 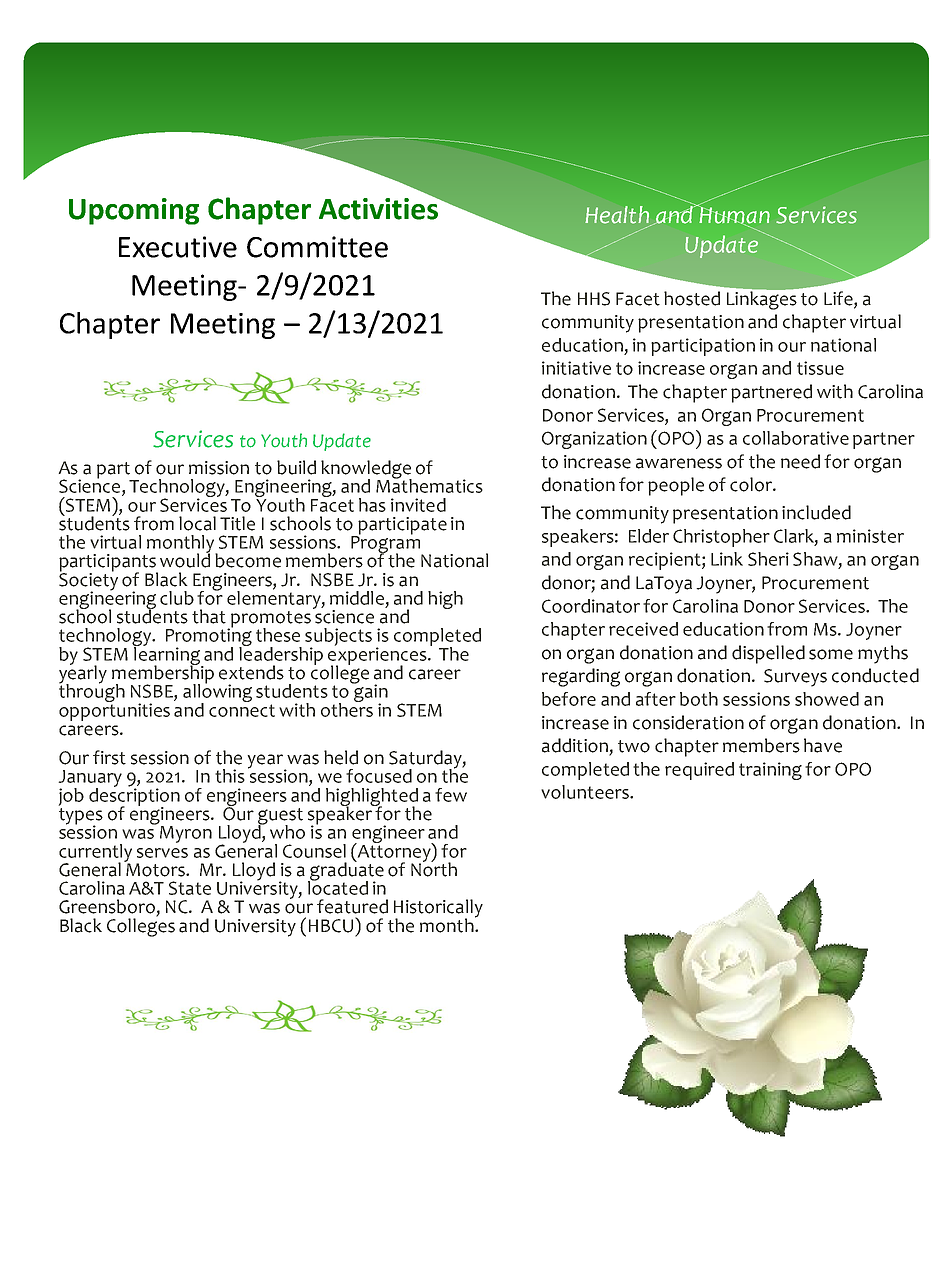 What do you see at coordinates (219, 468) in the document?
I see `mission` at bounding box center [219, 468].
